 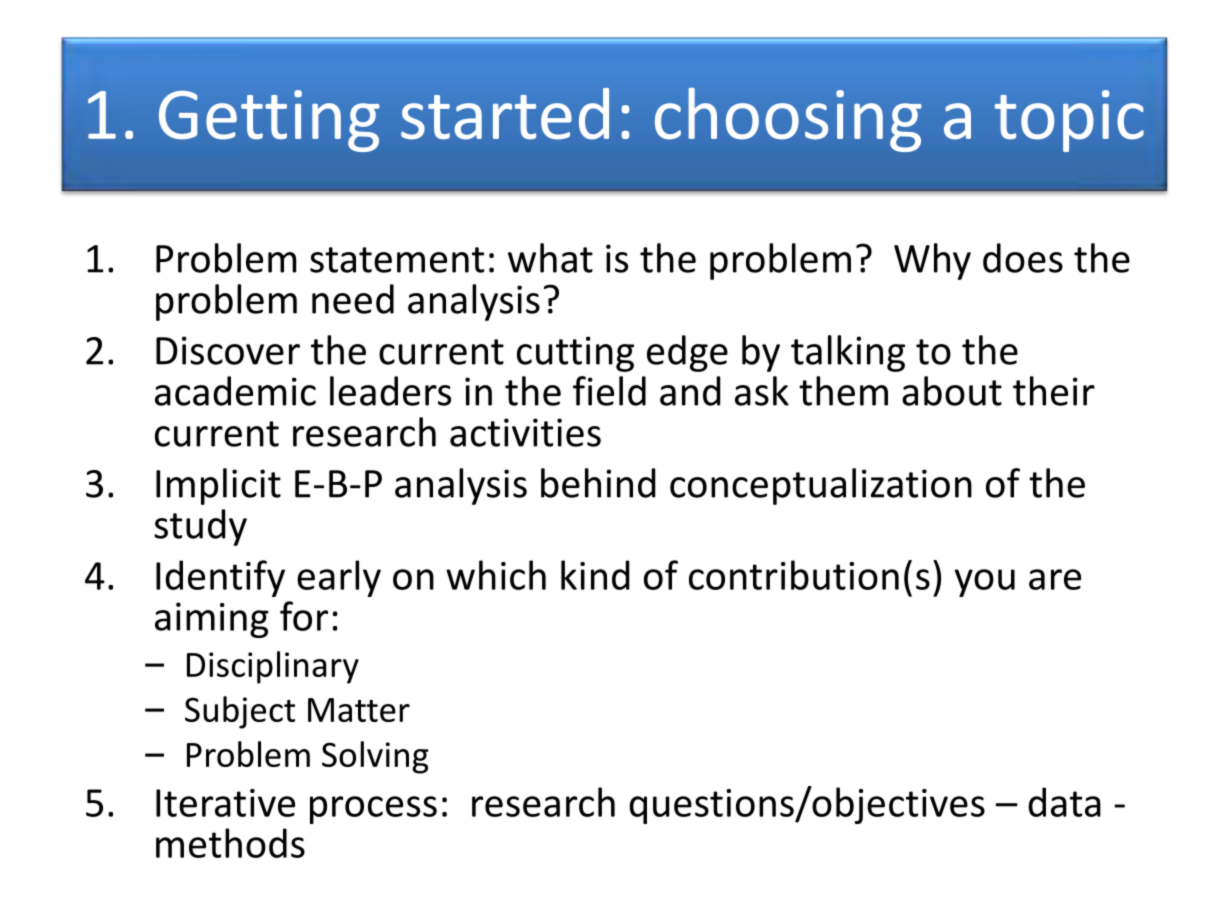 What do you see at coordinates (952, 391) in the image?
I see `about` at bounding box center [952, 391].
